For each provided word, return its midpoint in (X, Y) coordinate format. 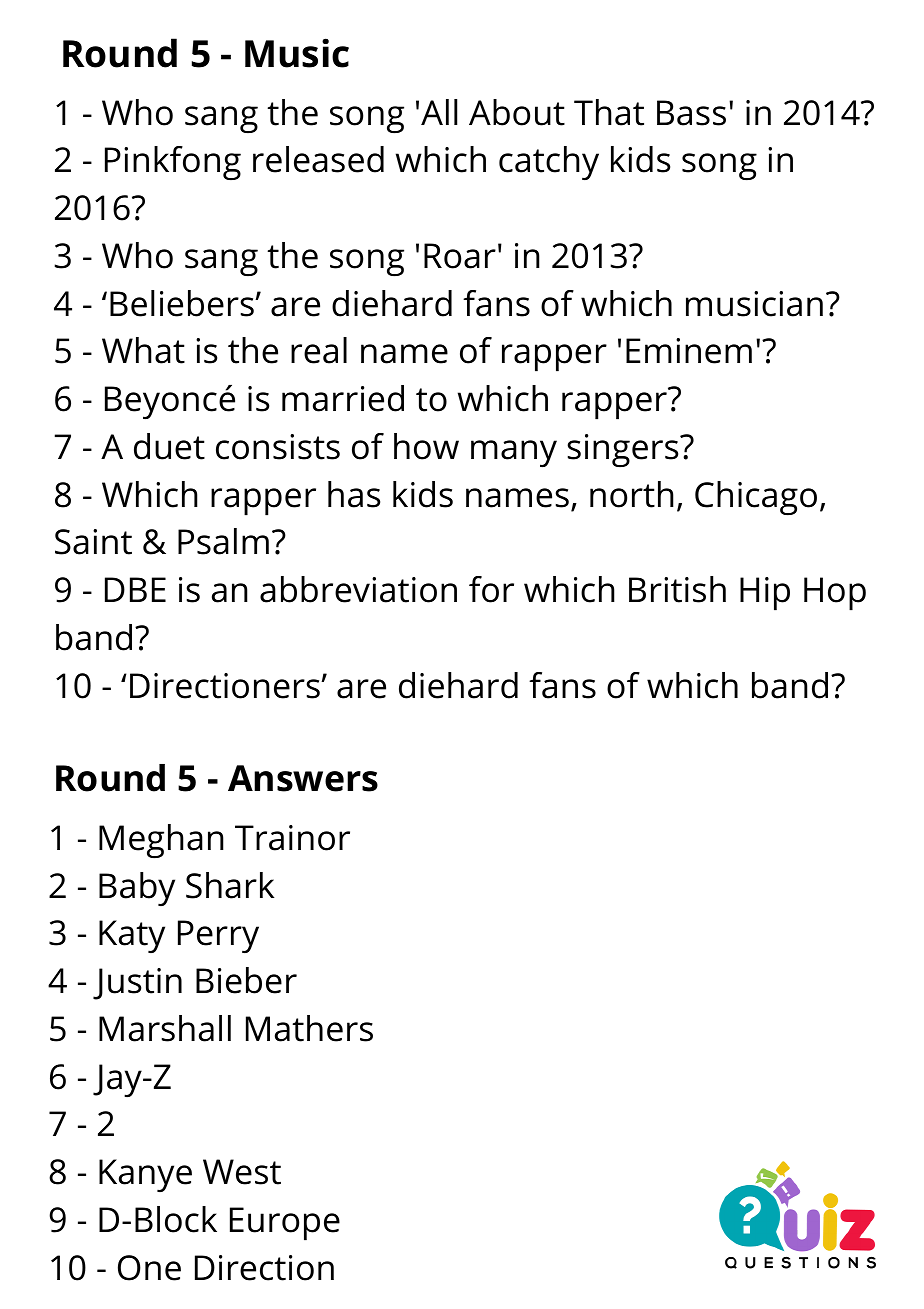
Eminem (689, 351)
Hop (835, 594)
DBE (135, 589)
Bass (691, 113)
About (517, 112)
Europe (285, 1224)
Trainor (292, 838)
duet (169, 446)
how (426, 446)
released (318, 159)
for (491, 589)
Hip (765, 594)
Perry (218, 936)
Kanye (145, 1175)
